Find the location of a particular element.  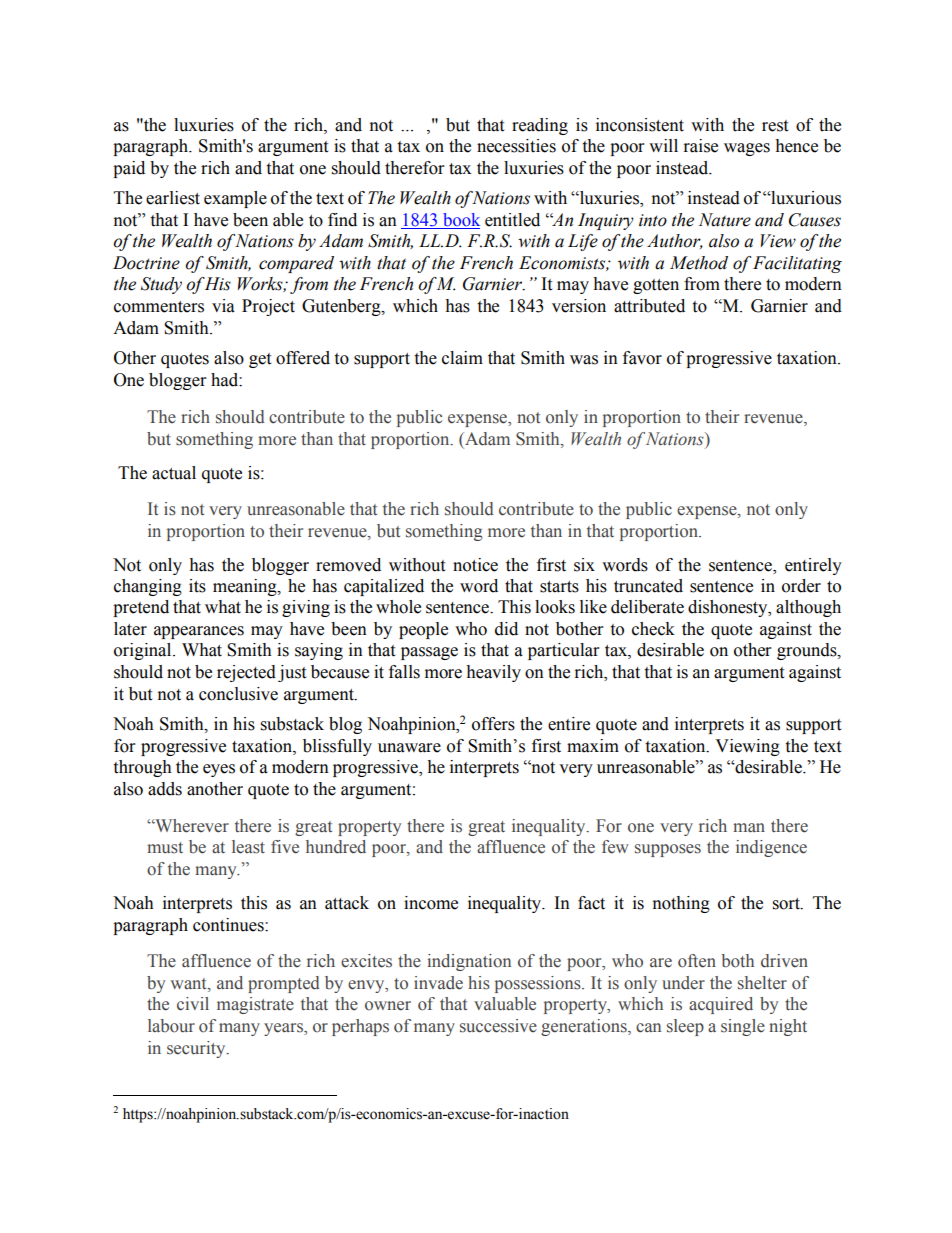

civil is located at coordinates (193, 1004).
